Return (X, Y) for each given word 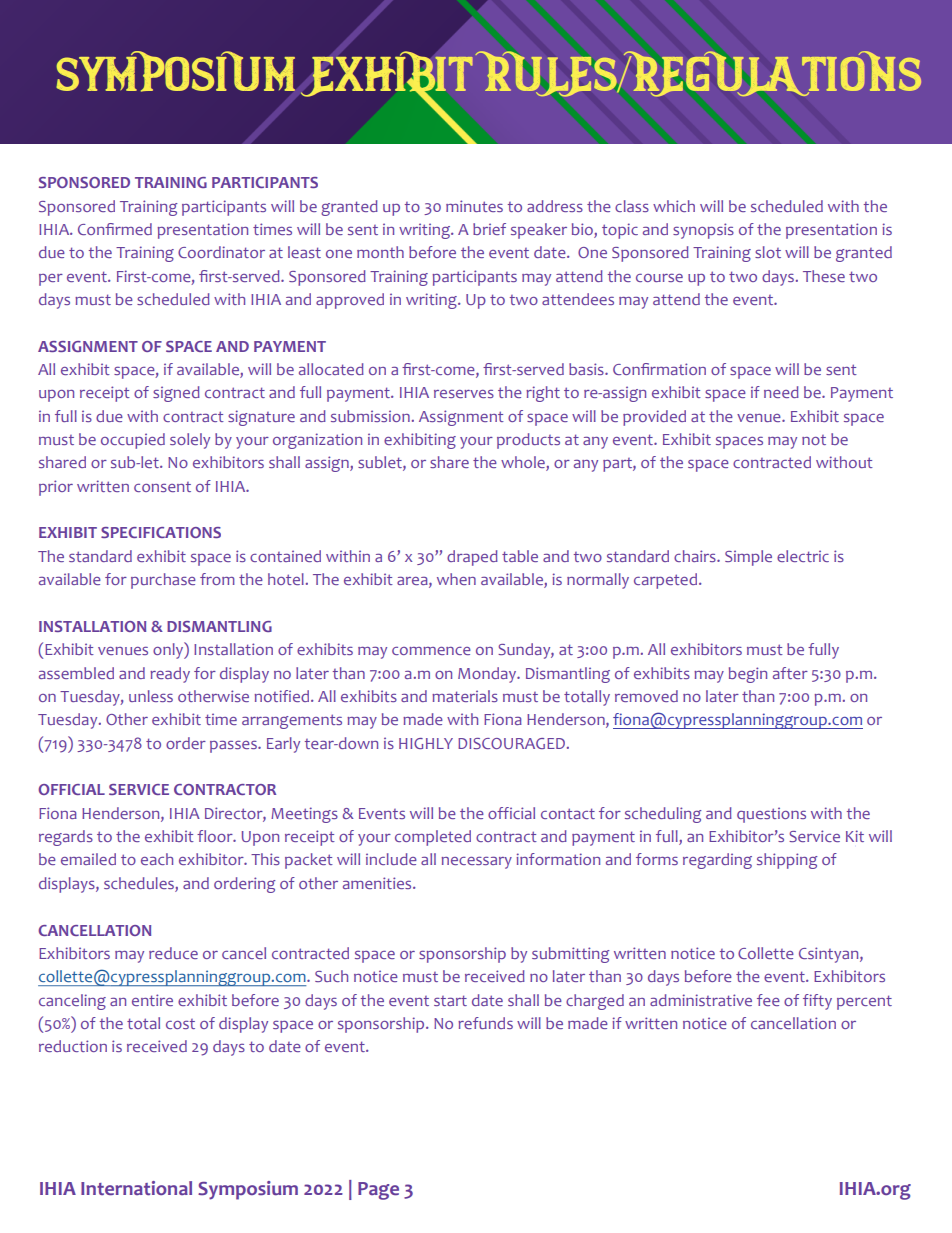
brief (489, 229)
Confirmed (115, 229)
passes (234, 747)
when (456, 579)
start (450, 1000)
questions (771, 815)
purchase (163, 581)
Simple (748, 558)
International (136, 1188)
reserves (464, 394)
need (781, 392)
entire (152, 1000)
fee (768, 1000)
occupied (133, 441)
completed (433, 838)
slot (768, 252)
